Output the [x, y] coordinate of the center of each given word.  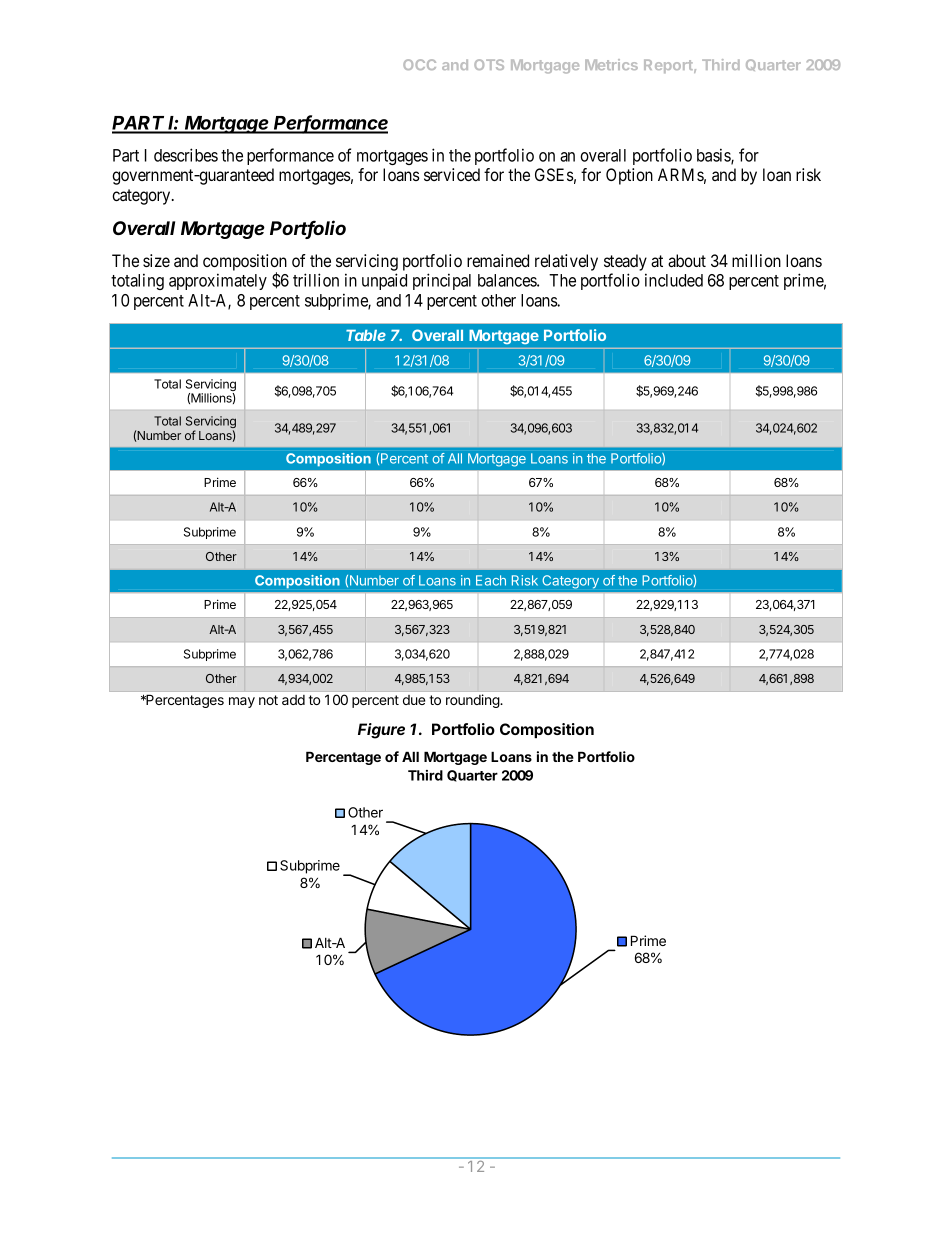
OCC [419, 64]
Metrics [611, 64]
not [268, 700]
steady [625, 262]
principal [442, 281]
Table [366, 335]
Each [491, 580]
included [674, 280]
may [242, 702]
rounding [473, 701]
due [414, 700]
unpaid [384, 281]
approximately [218, 281]
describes [186, 155]
